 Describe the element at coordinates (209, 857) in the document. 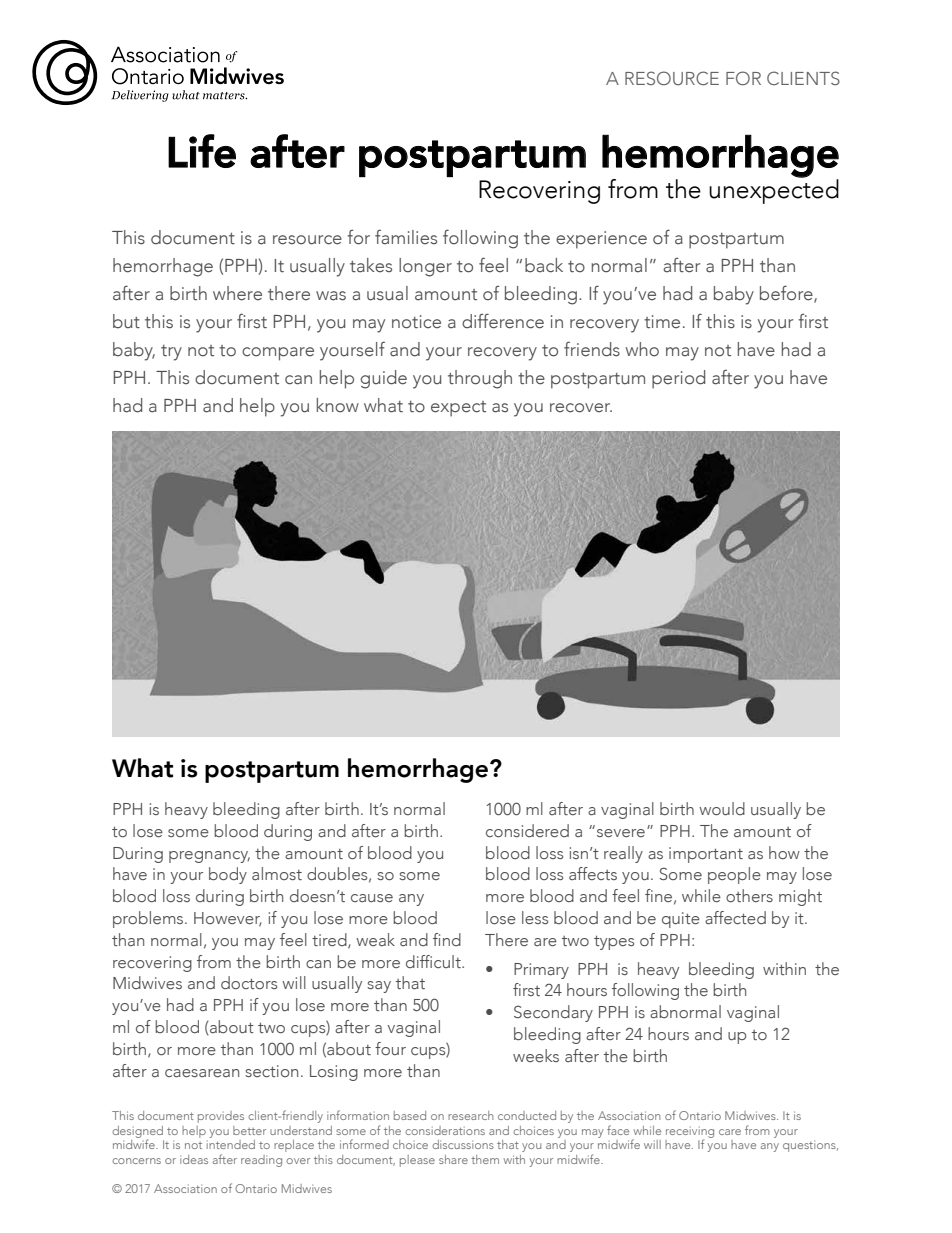

I see `pregnancy` at that location.
